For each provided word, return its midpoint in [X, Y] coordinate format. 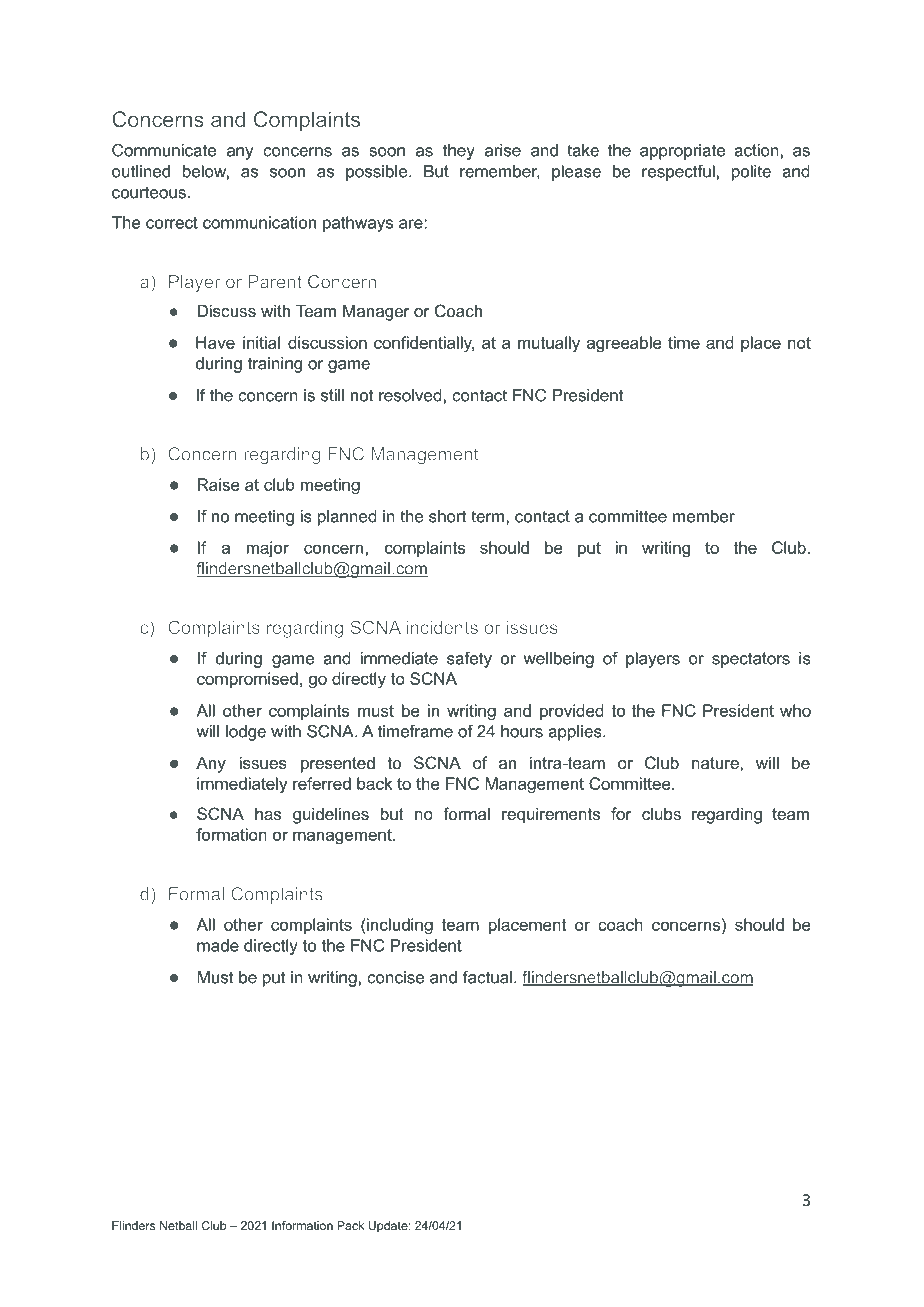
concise [395, 977]
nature [716, 763]
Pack [350, 1225]
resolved [410, 395]
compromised [247, 680]
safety [469, 660]
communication [259, 222]
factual [487, 977]
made [218, 945]
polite [751, 173]
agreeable [624, 344]
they [459, 152]
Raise [219, 484]
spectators [751, 660]
